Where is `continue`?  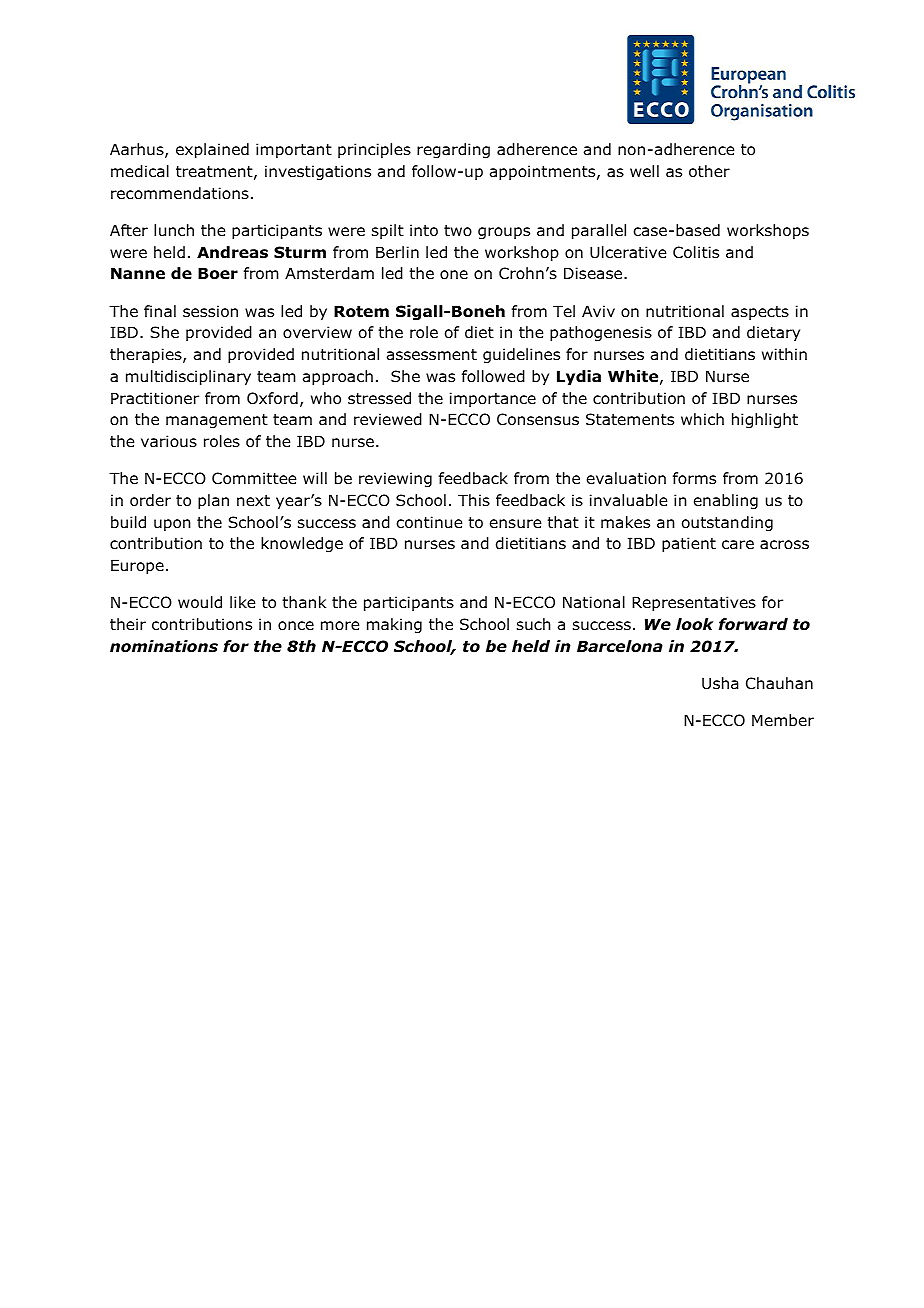
continue is located at coordinates (429, 522).
